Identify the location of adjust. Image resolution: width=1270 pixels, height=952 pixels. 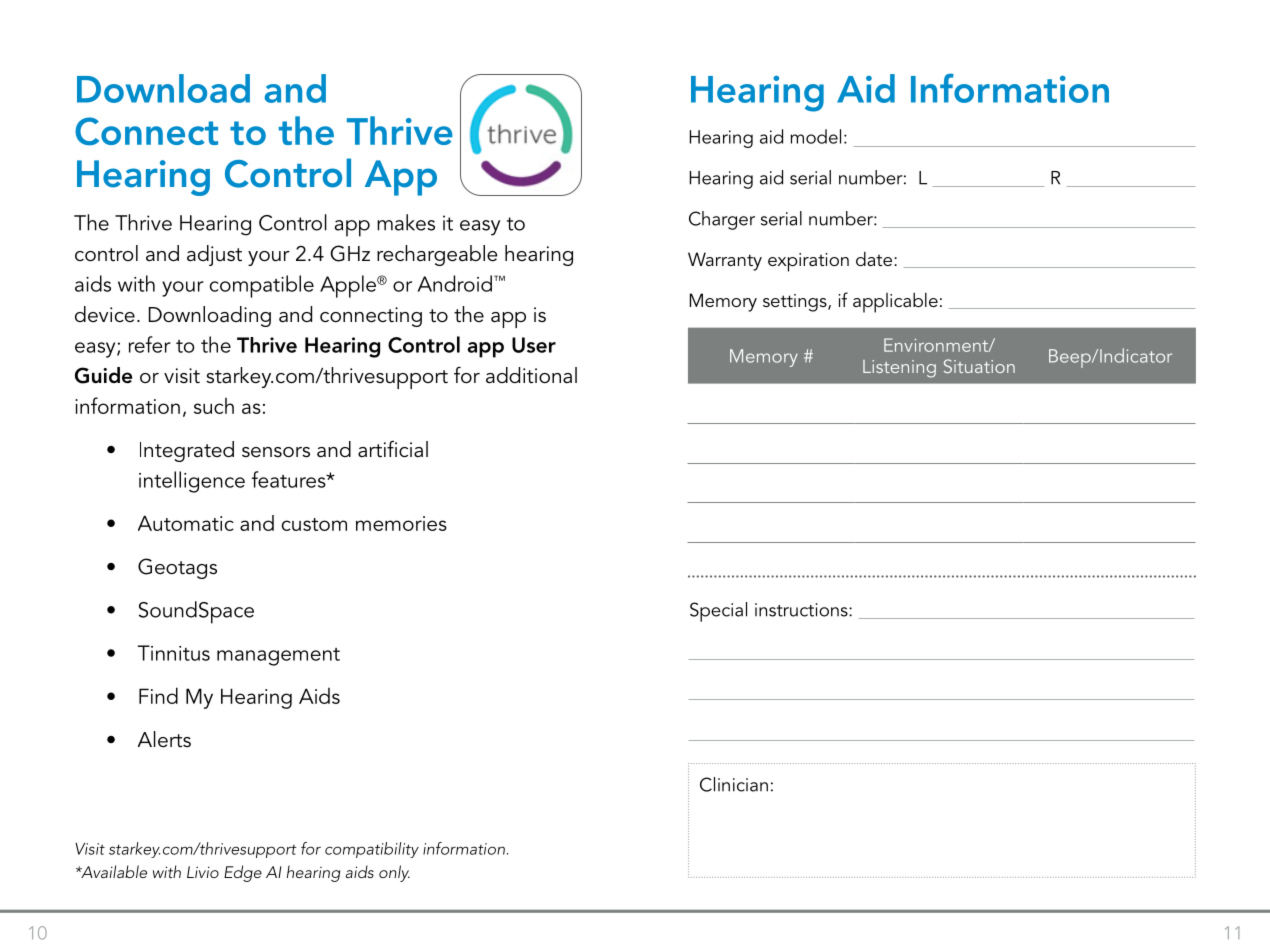
(214, 255).
